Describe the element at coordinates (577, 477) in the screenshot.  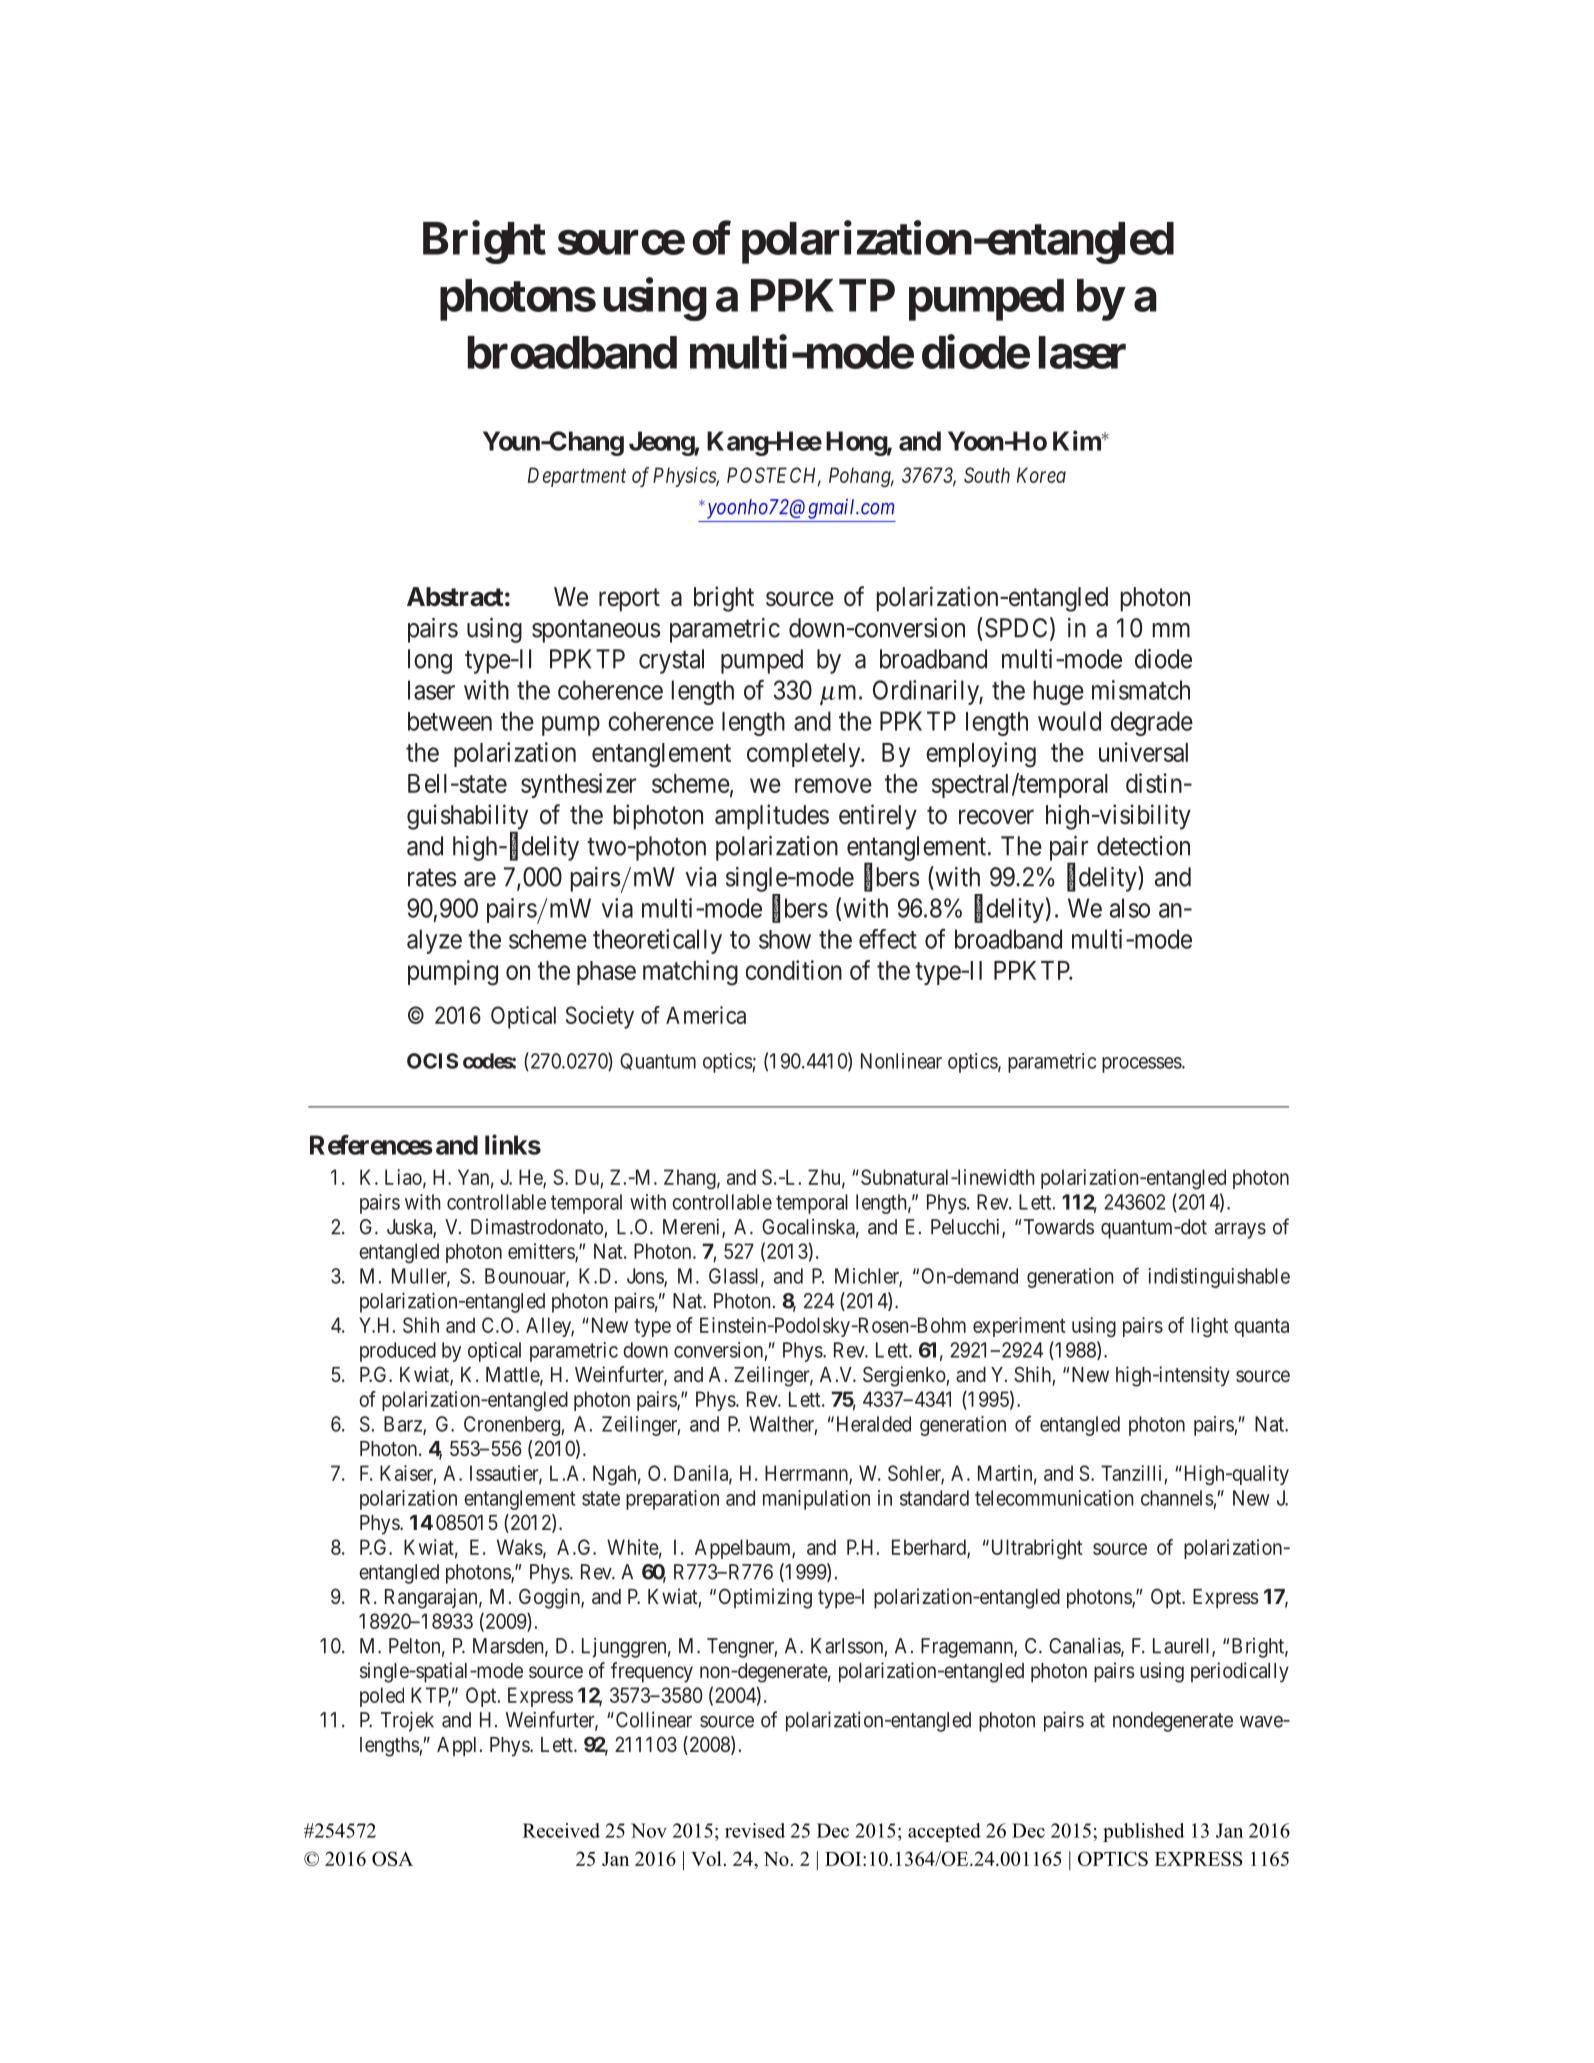
I see `Department` at that location.
